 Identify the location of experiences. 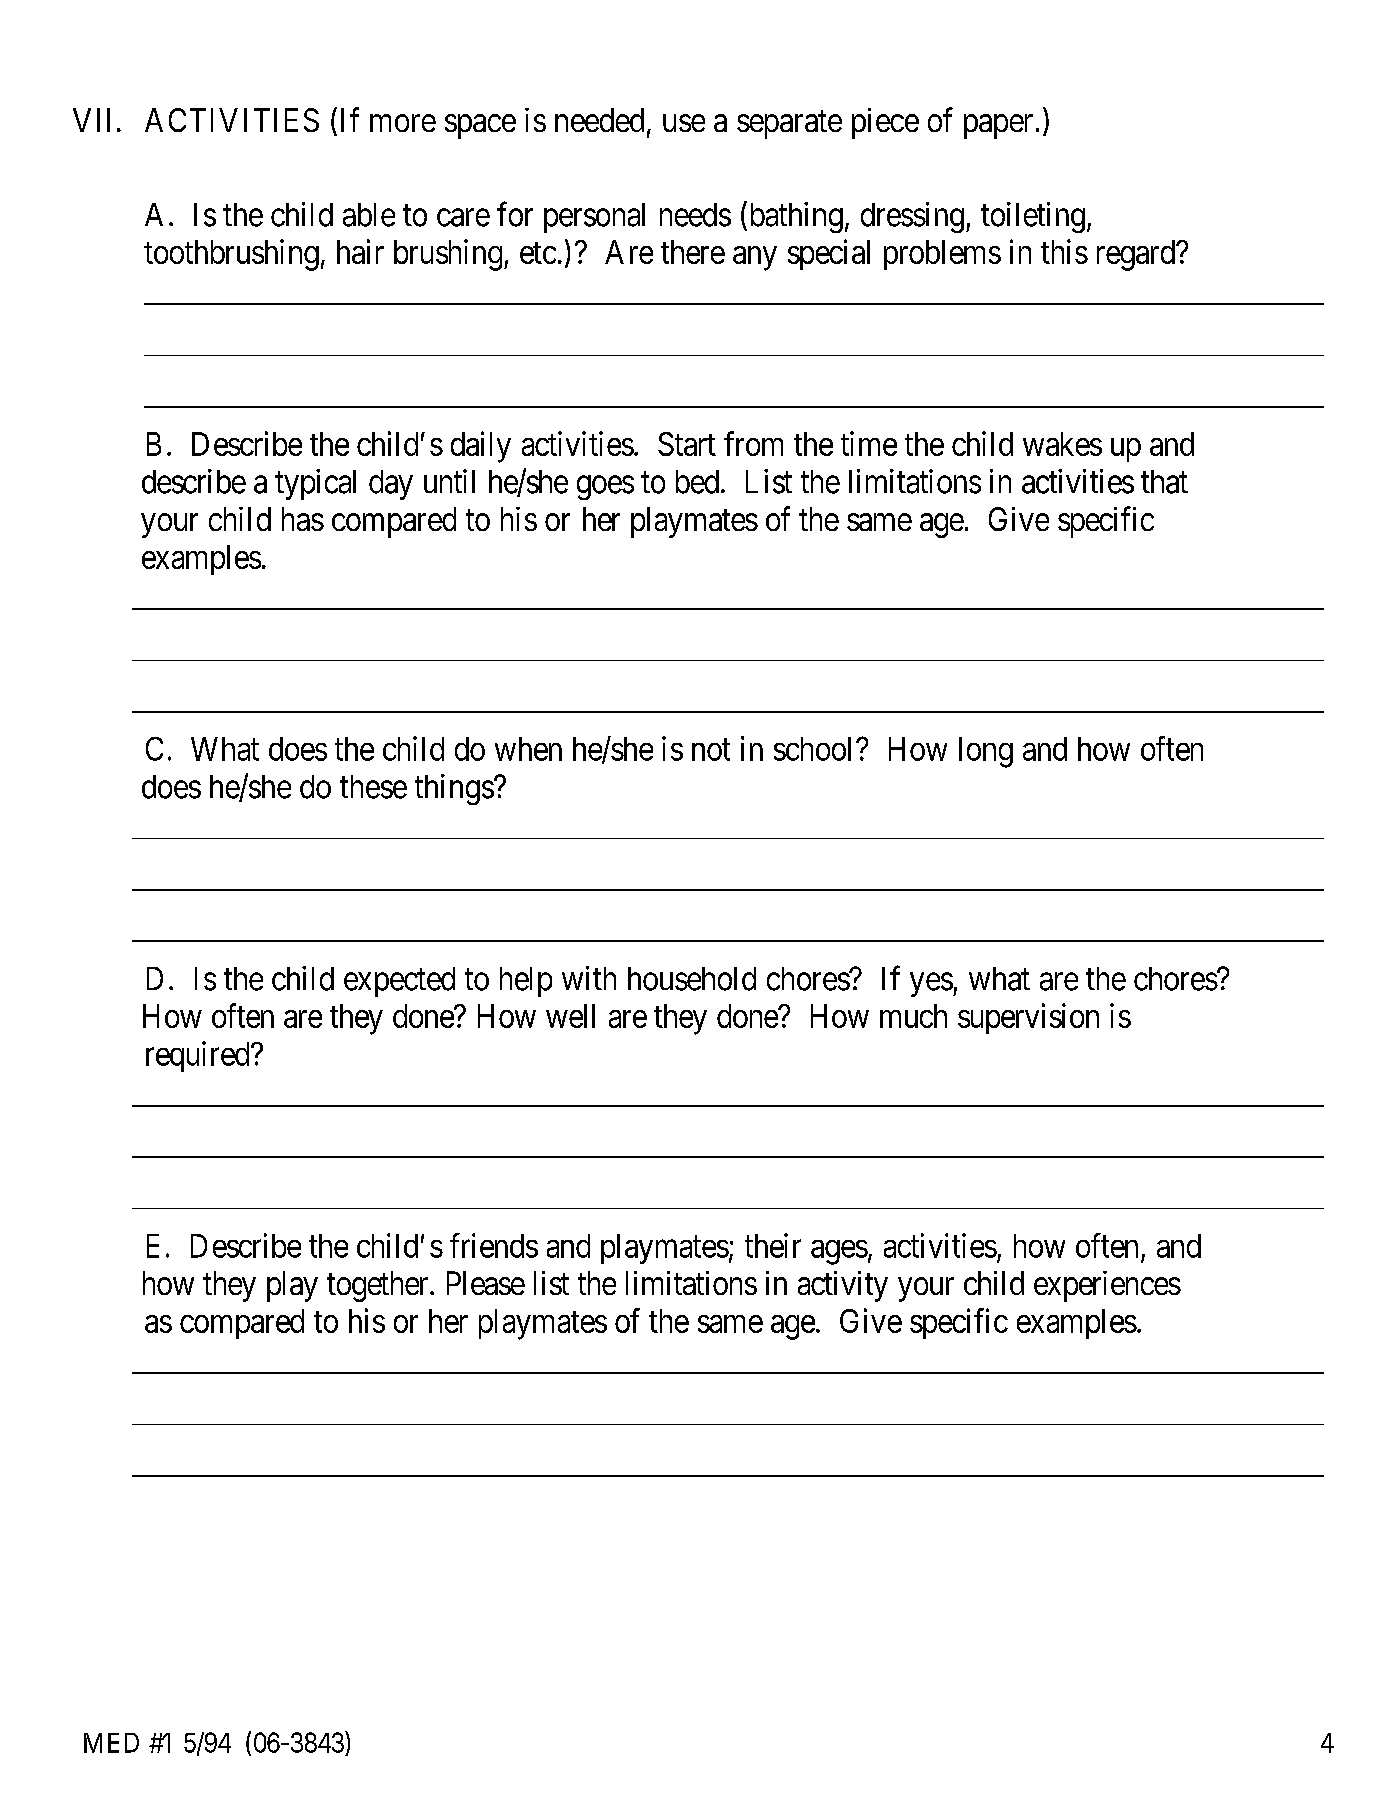
(1107, 1286).
